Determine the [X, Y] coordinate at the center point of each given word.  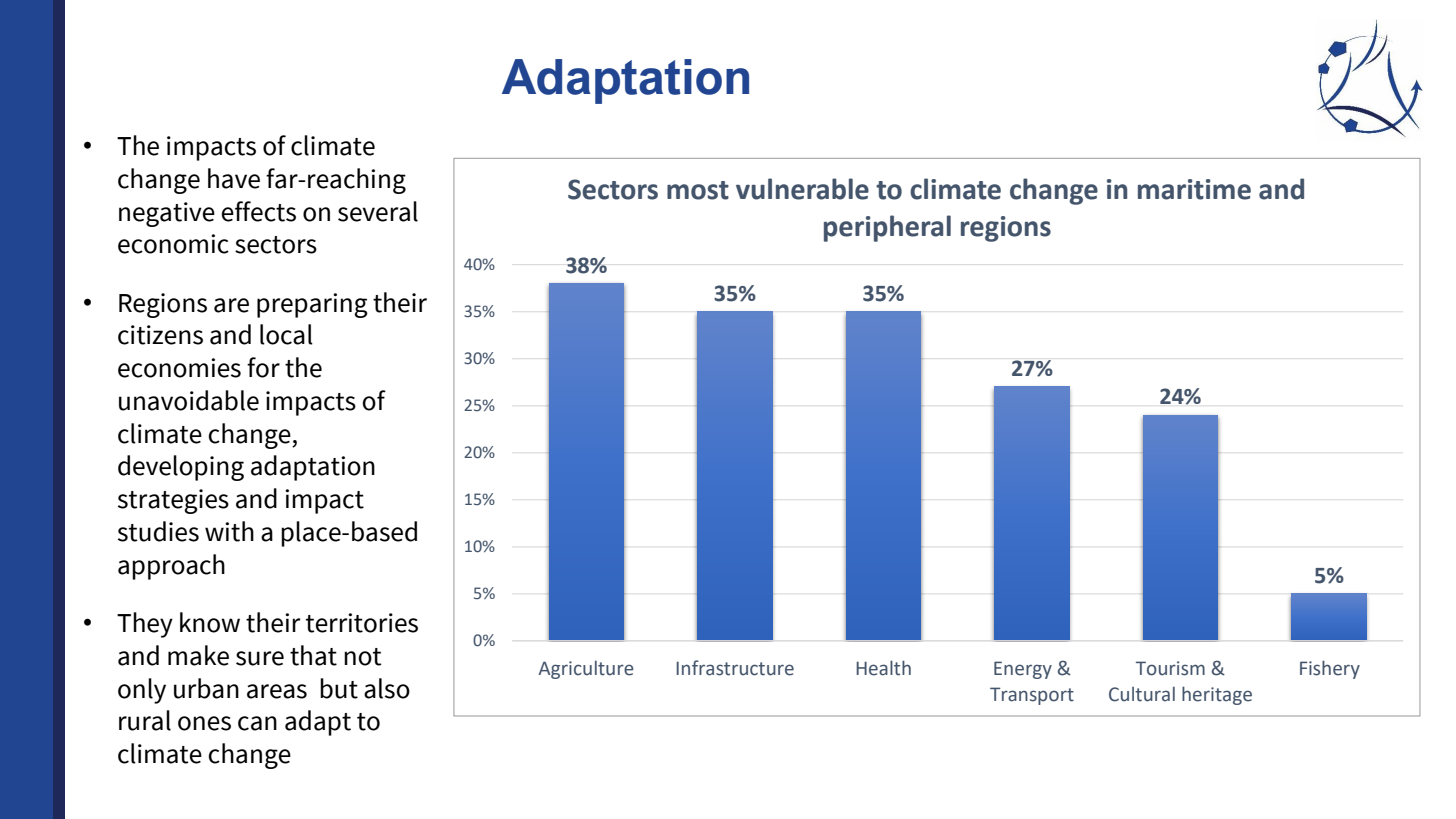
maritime [1194, 189]
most [698, 190]
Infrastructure [735, 668]
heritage [1217, 695]
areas [277, 691]
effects [258, 211]
